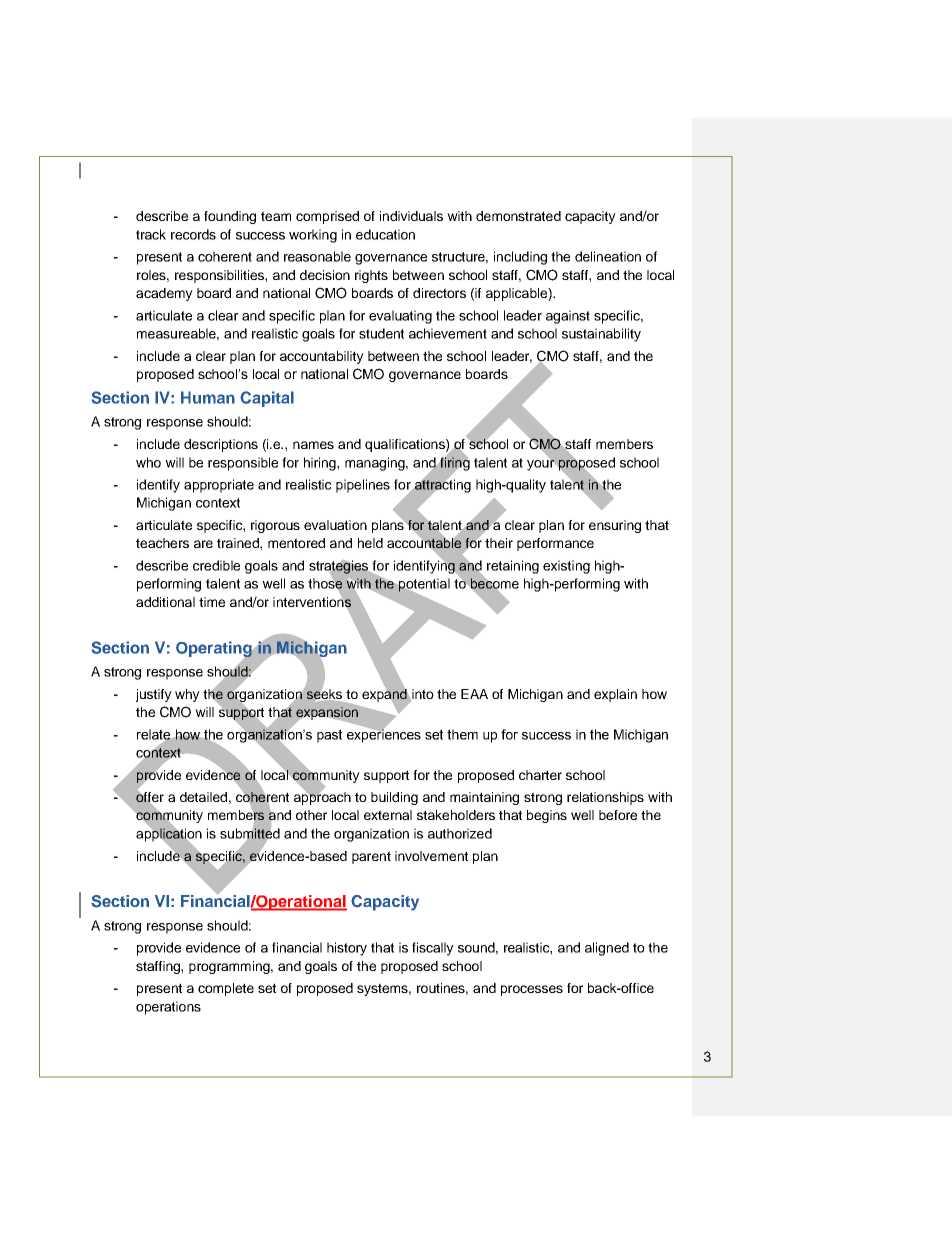 The width and height of the screenshot is (952, 1233). I want to click on complete, so click(226, 989).
